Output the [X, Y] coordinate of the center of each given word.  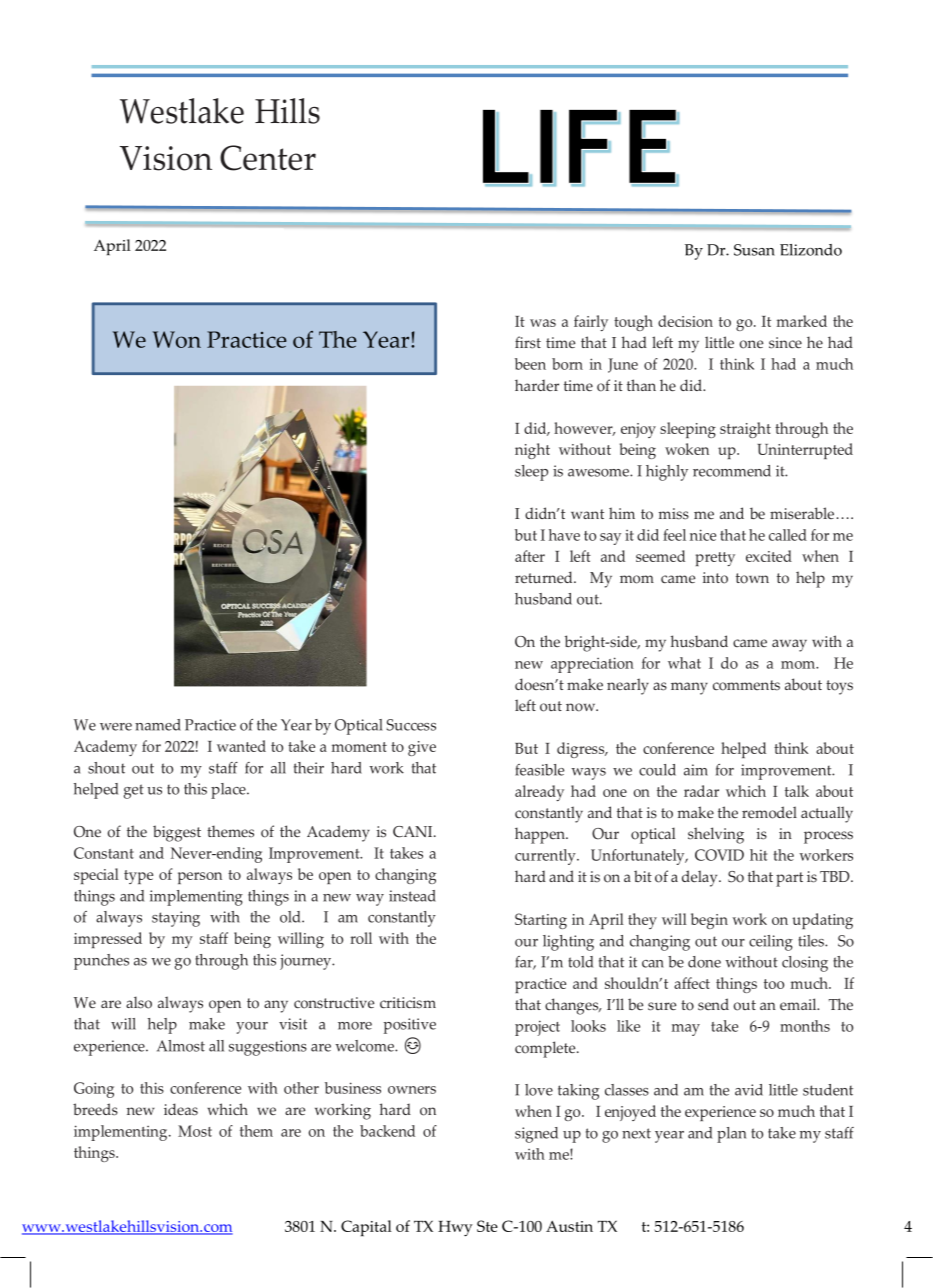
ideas [181, 1109]
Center [268, 158]
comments [746, 685]
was [543, 323]
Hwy [455, 1228]
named [158, 725]
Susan [754, 250]
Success [411, 725]
